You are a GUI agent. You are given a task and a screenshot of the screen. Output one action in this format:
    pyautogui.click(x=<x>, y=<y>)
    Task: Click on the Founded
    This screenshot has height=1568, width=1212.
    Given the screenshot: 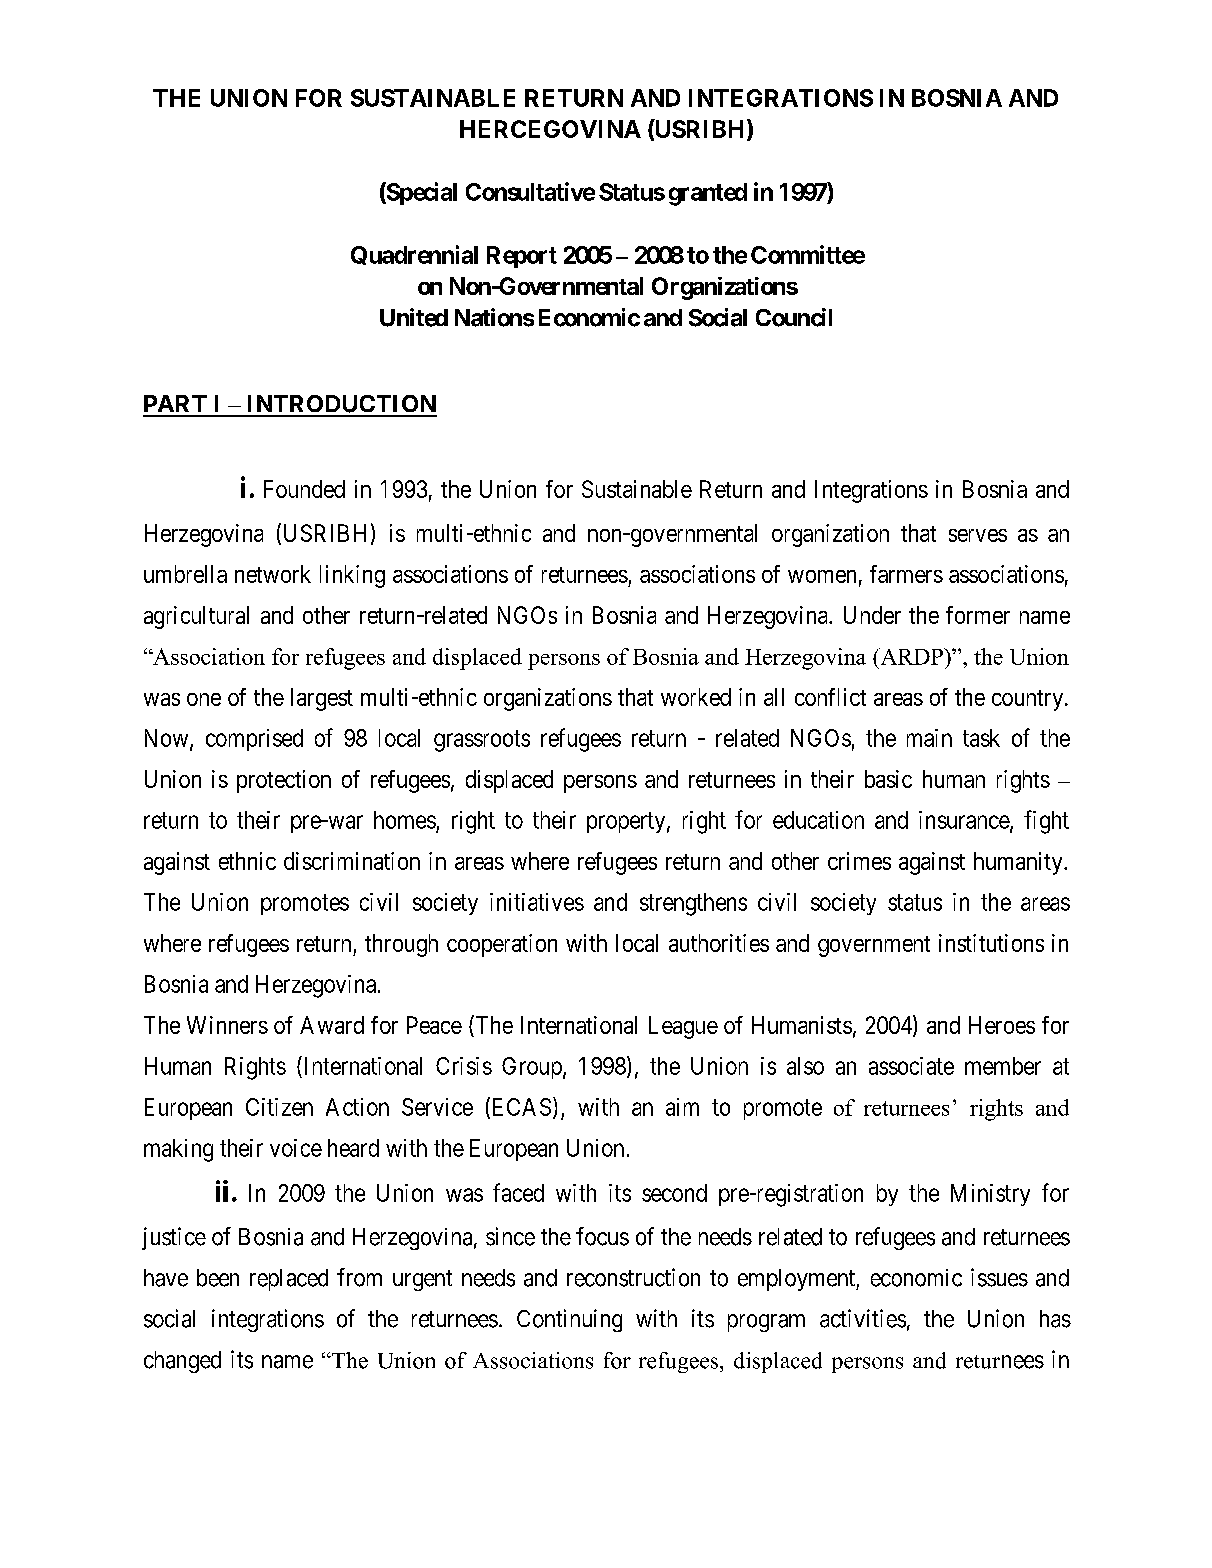 What is the action you would take?
    pyautogui.click(x=304, y=489)
